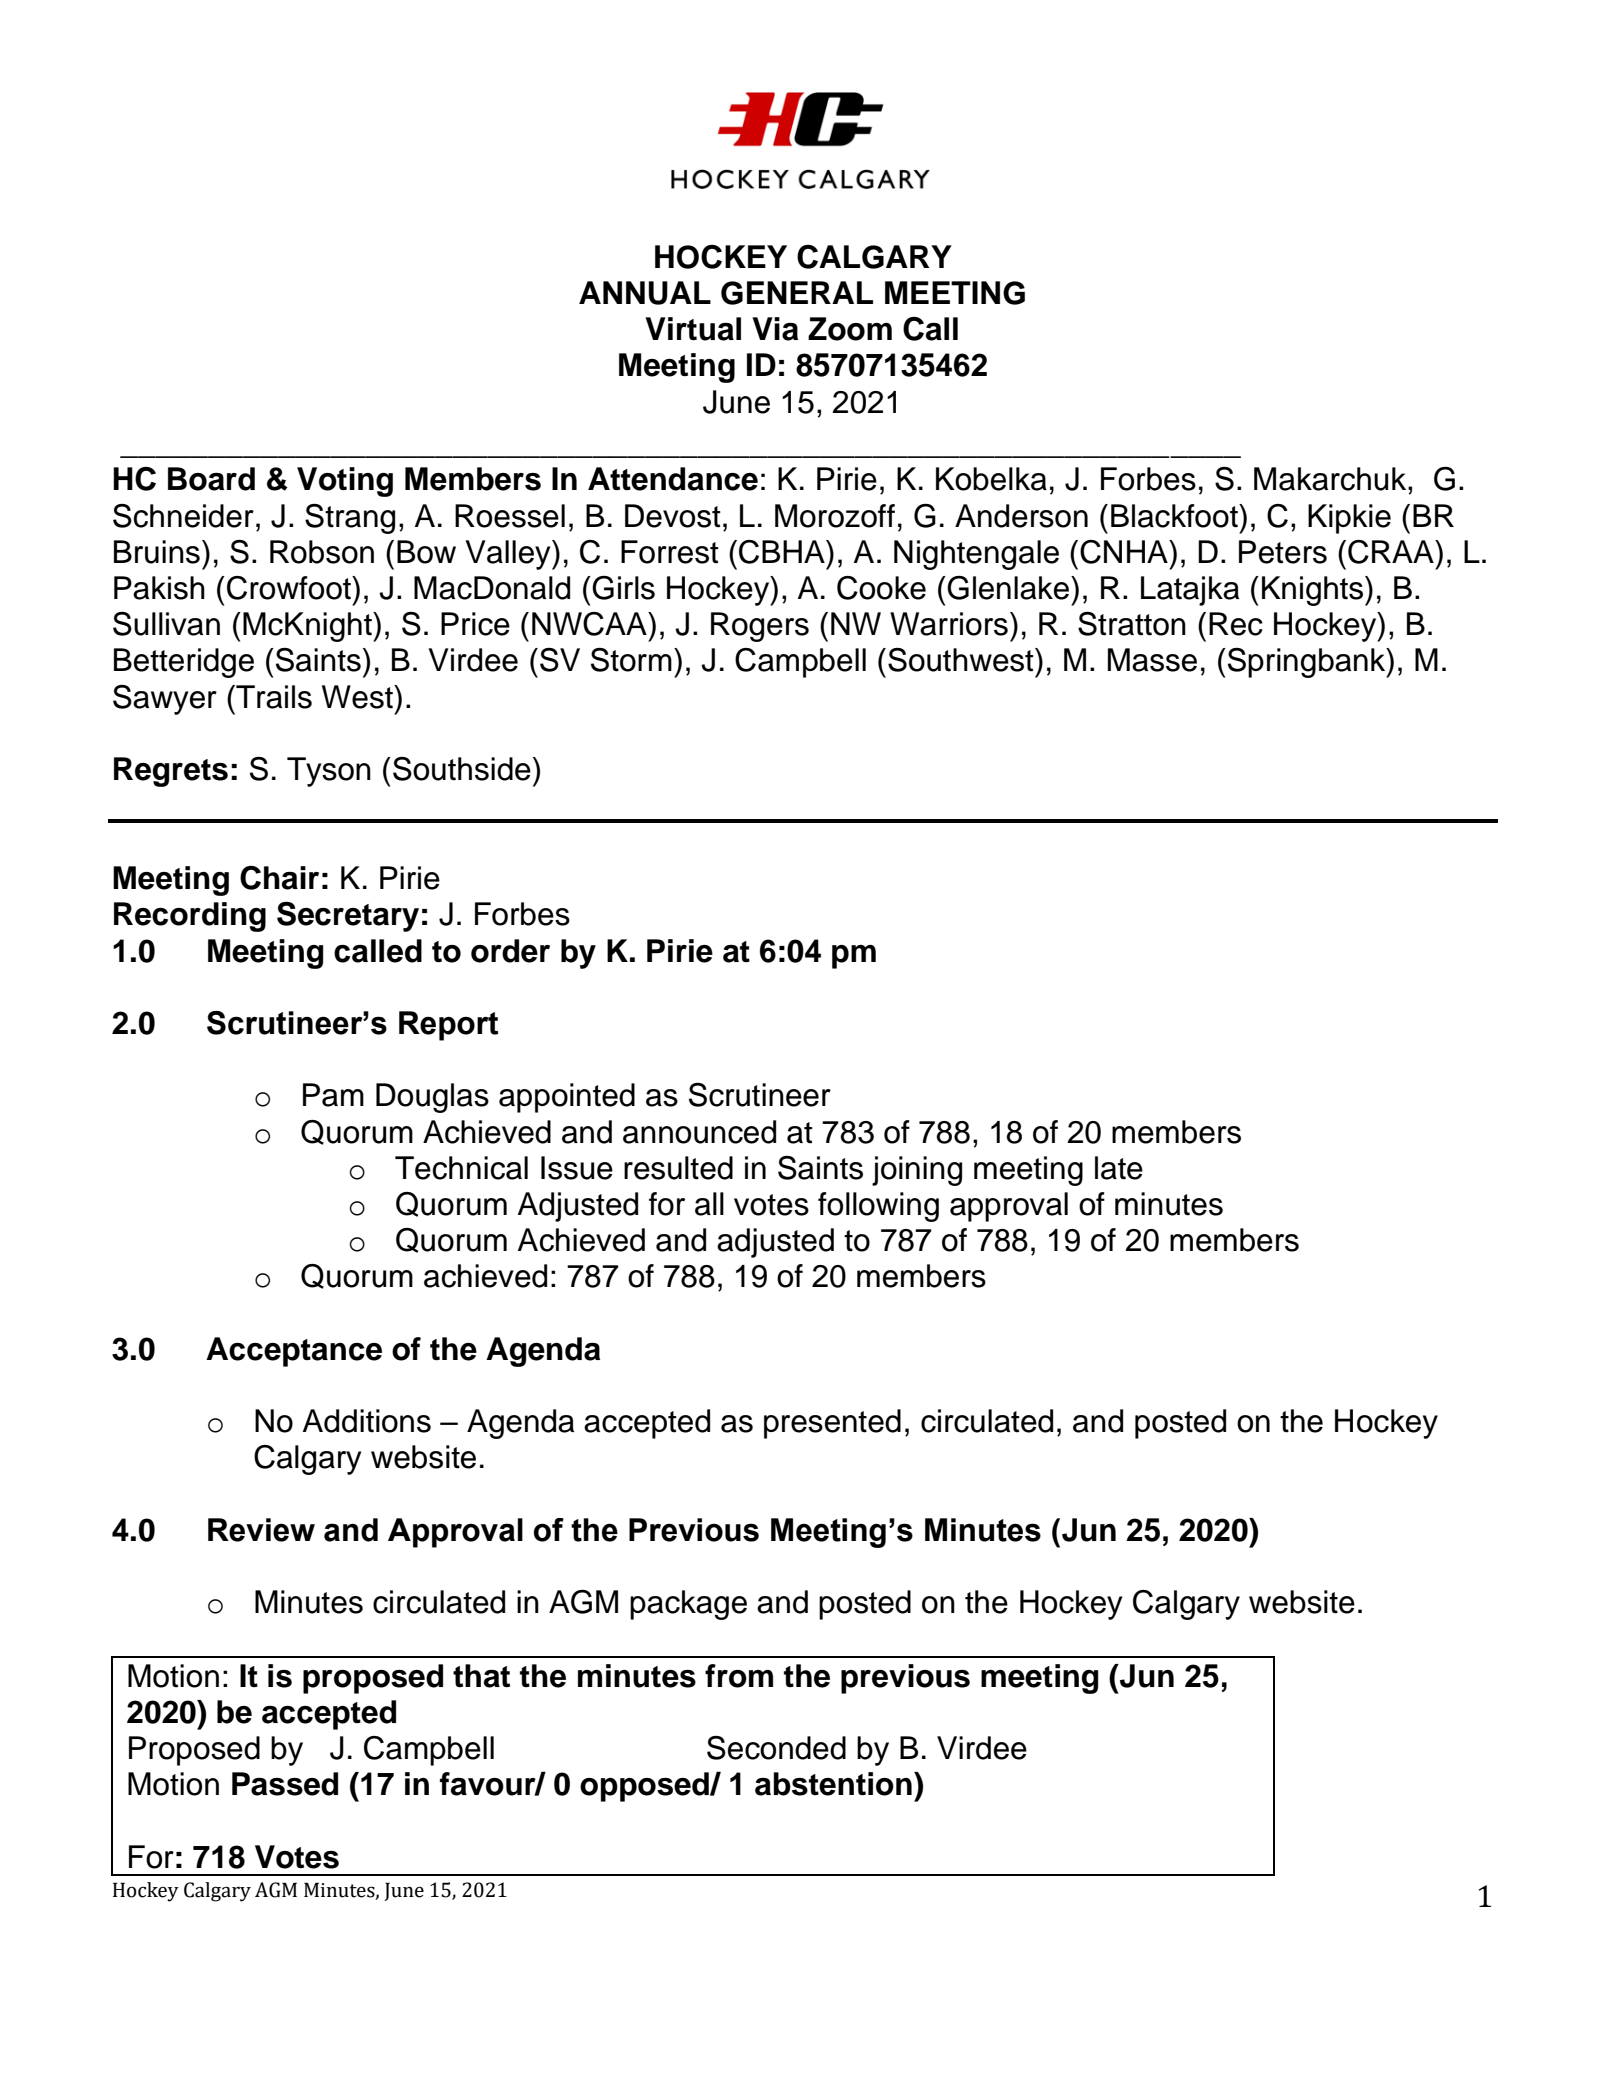 The width and height of the screenshot is (1605, 2077). I want to click on Tyson, so click(329, 772).
